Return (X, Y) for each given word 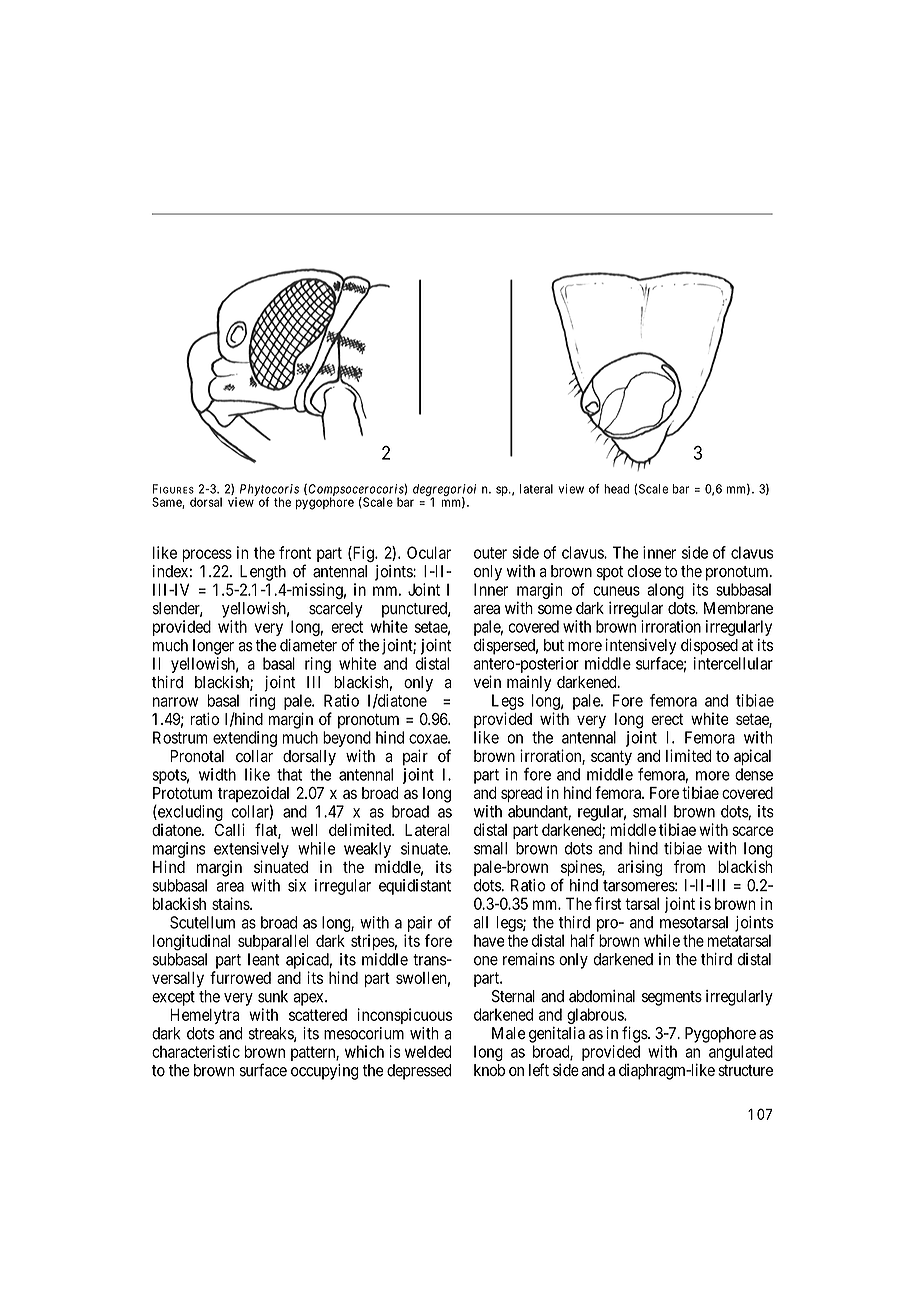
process (207, 555)
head (616, 489)
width (217, 774)
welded (428, 1051)
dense (754, 774)
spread (521, 794)
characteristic (196, 1051)
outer (490, 553)
